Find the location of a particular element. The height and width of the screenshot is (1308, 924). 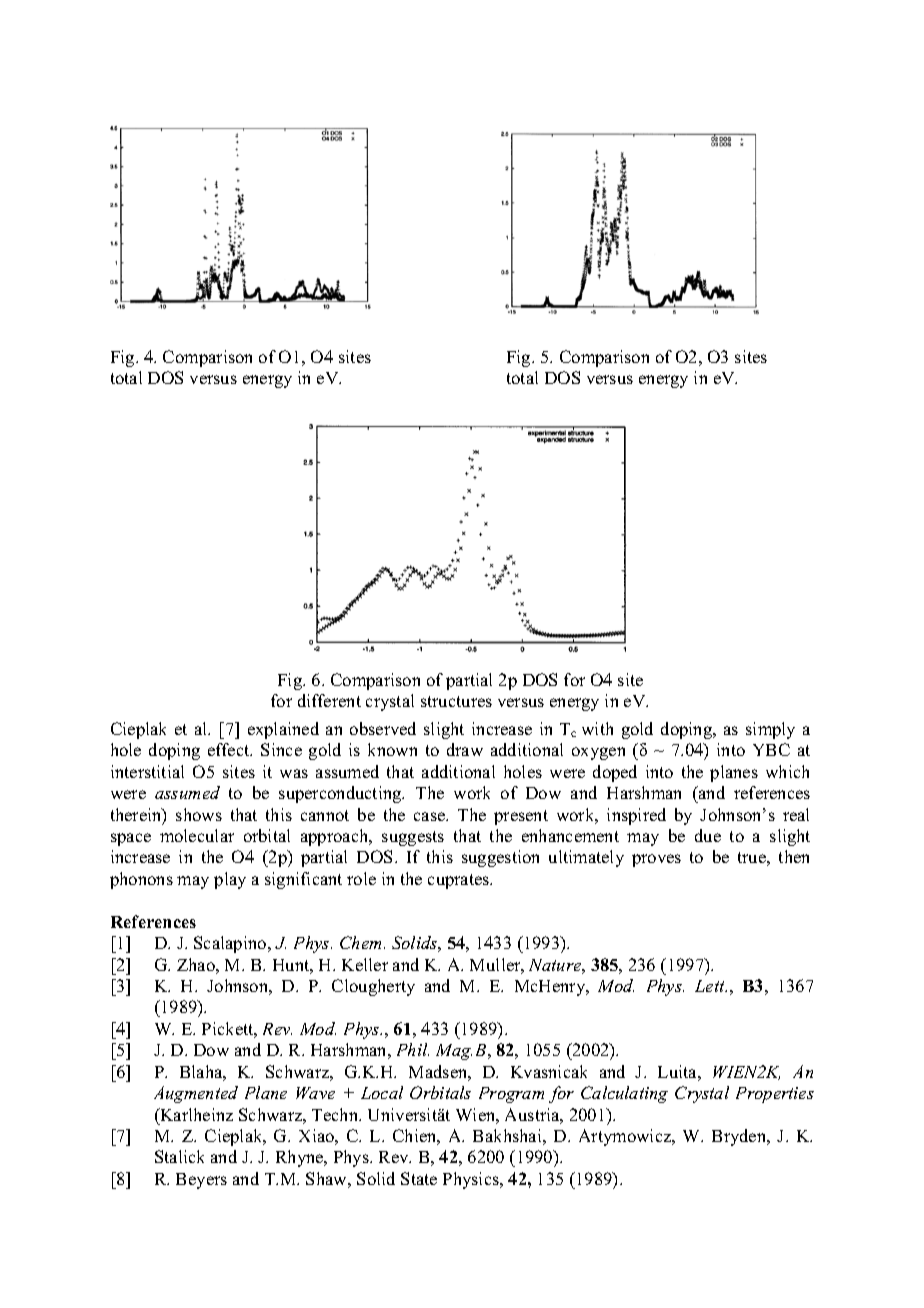

Lett is located at coordinates (711, 986).
